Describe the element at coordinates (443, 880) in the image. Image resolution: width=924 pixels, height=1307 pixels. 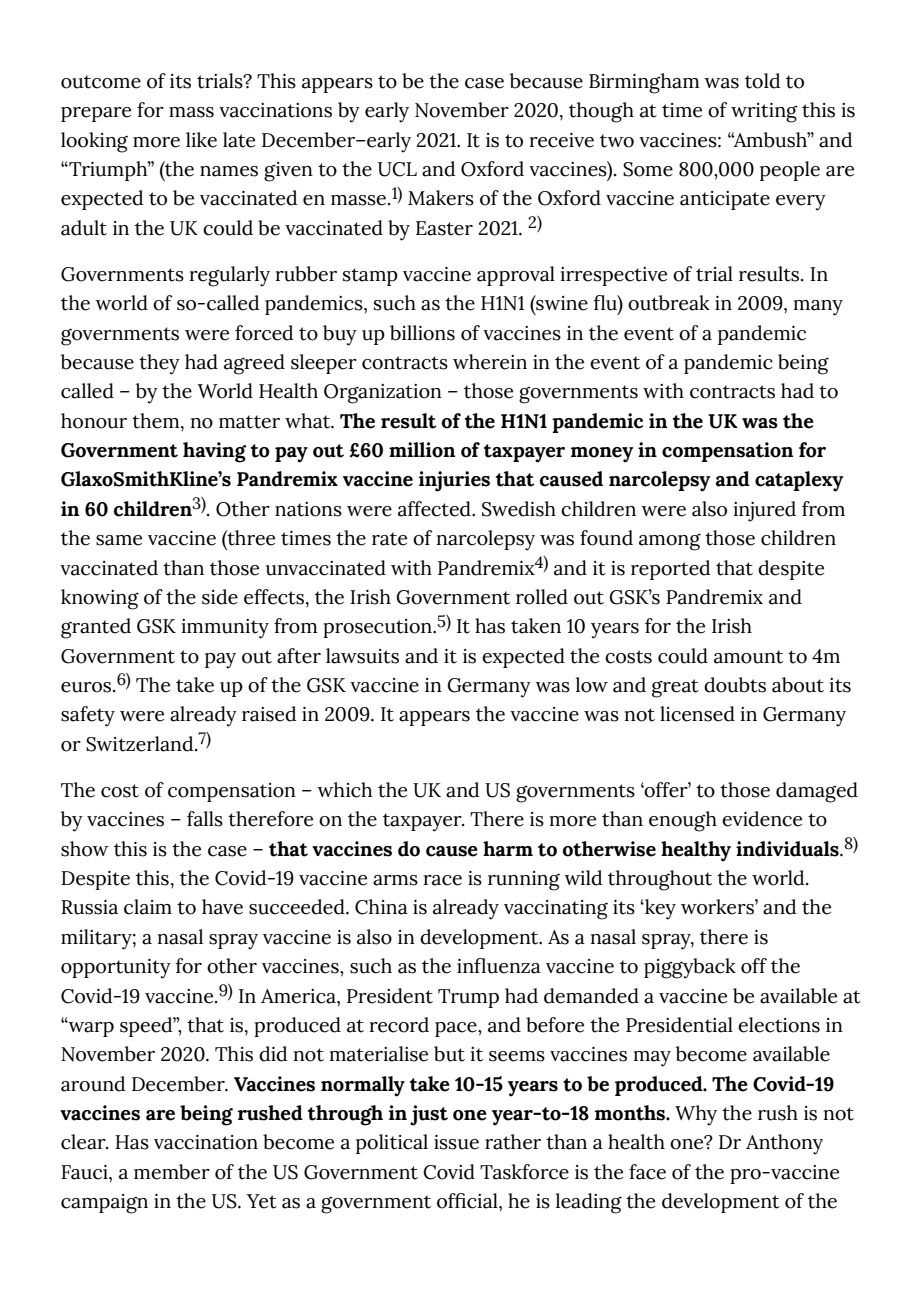
I see `race` at that location.
